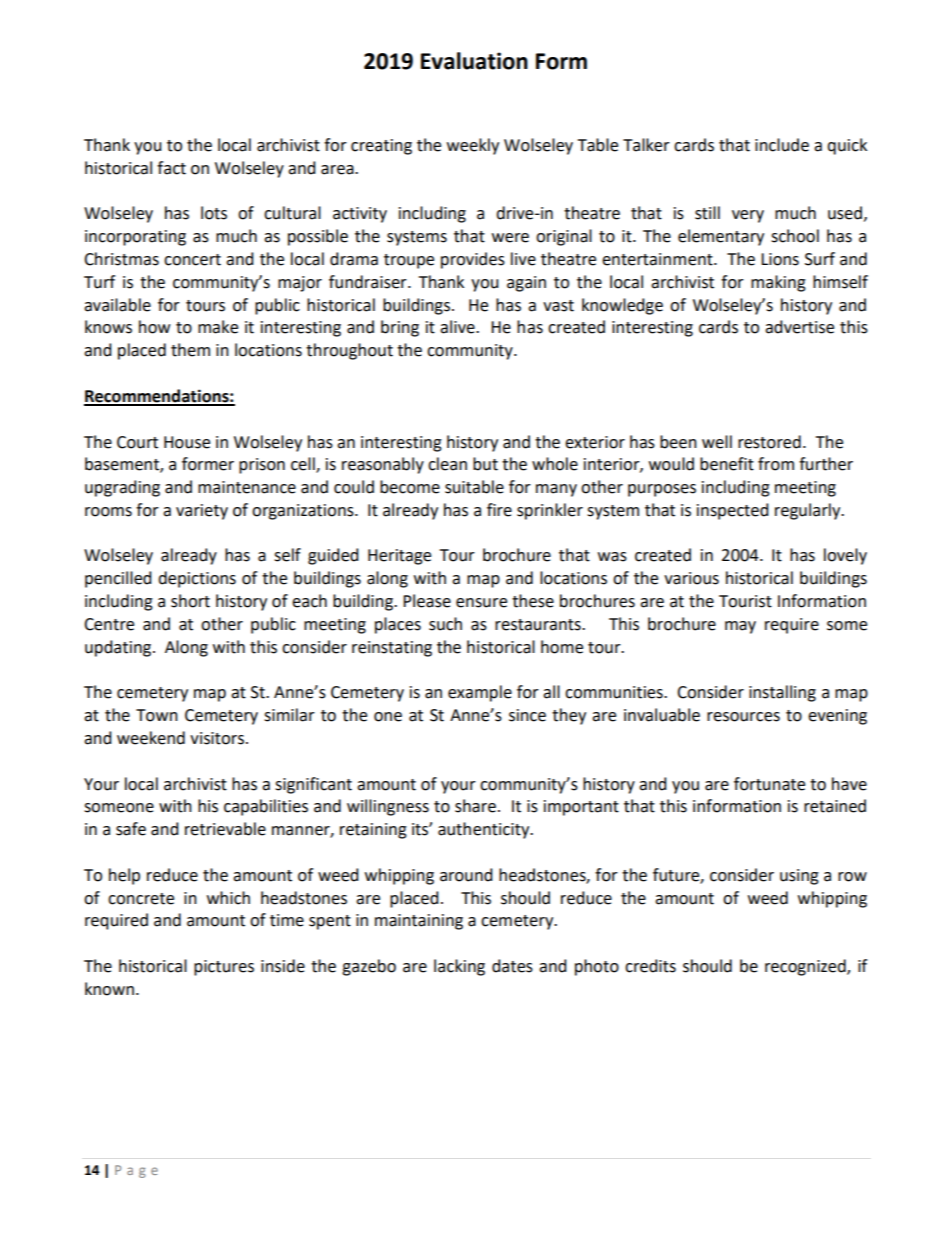 This document has height=1233, width=952. Describe the element at coordinates (474, 61) in the document. I see `Evaluation` at that location.
